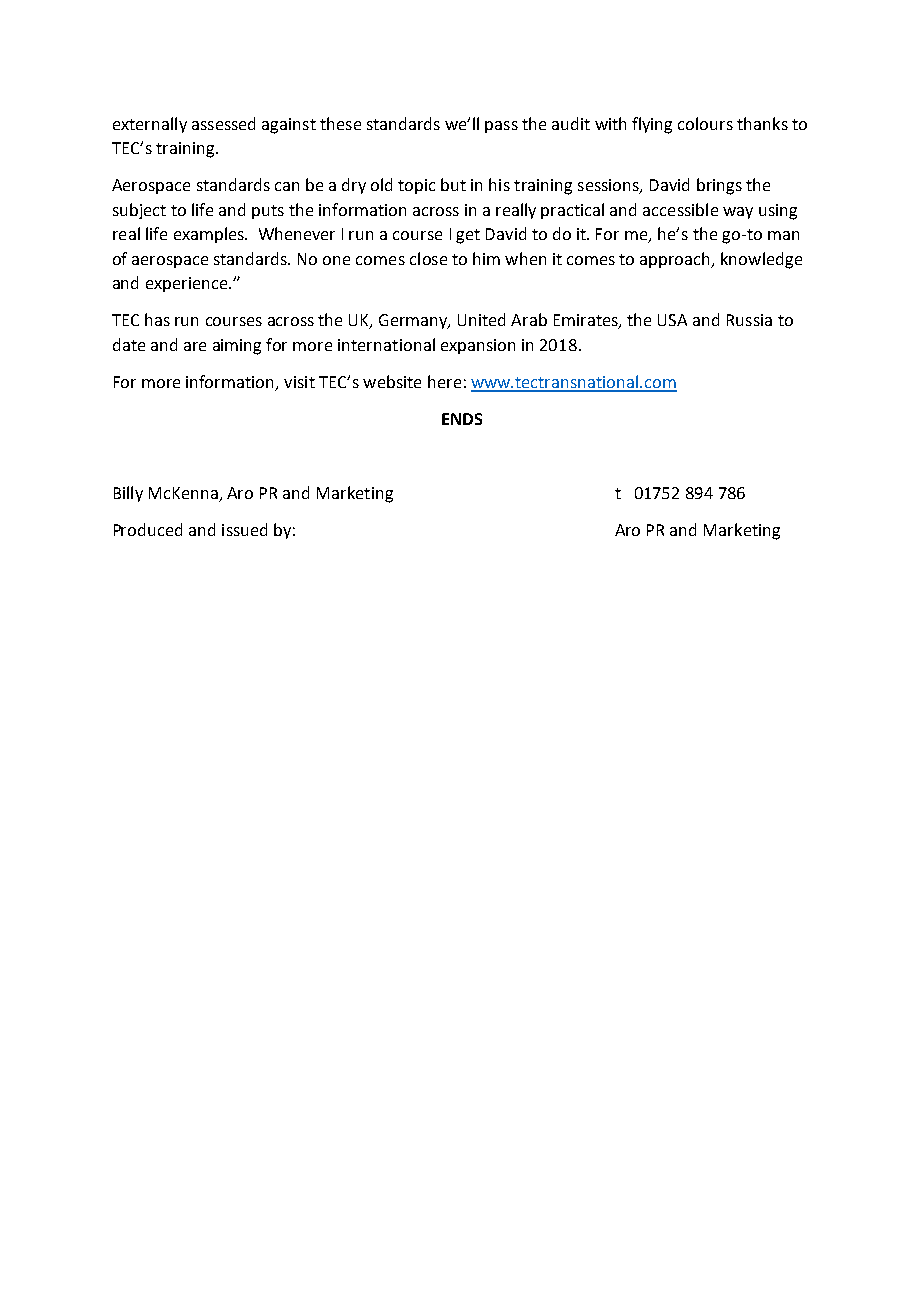 Image resolution: width=924 pixels, height=1308 pixels. What do you see at coordinates (244, 529) in the page?
I see `issued` at bounding box center [244, 529].
